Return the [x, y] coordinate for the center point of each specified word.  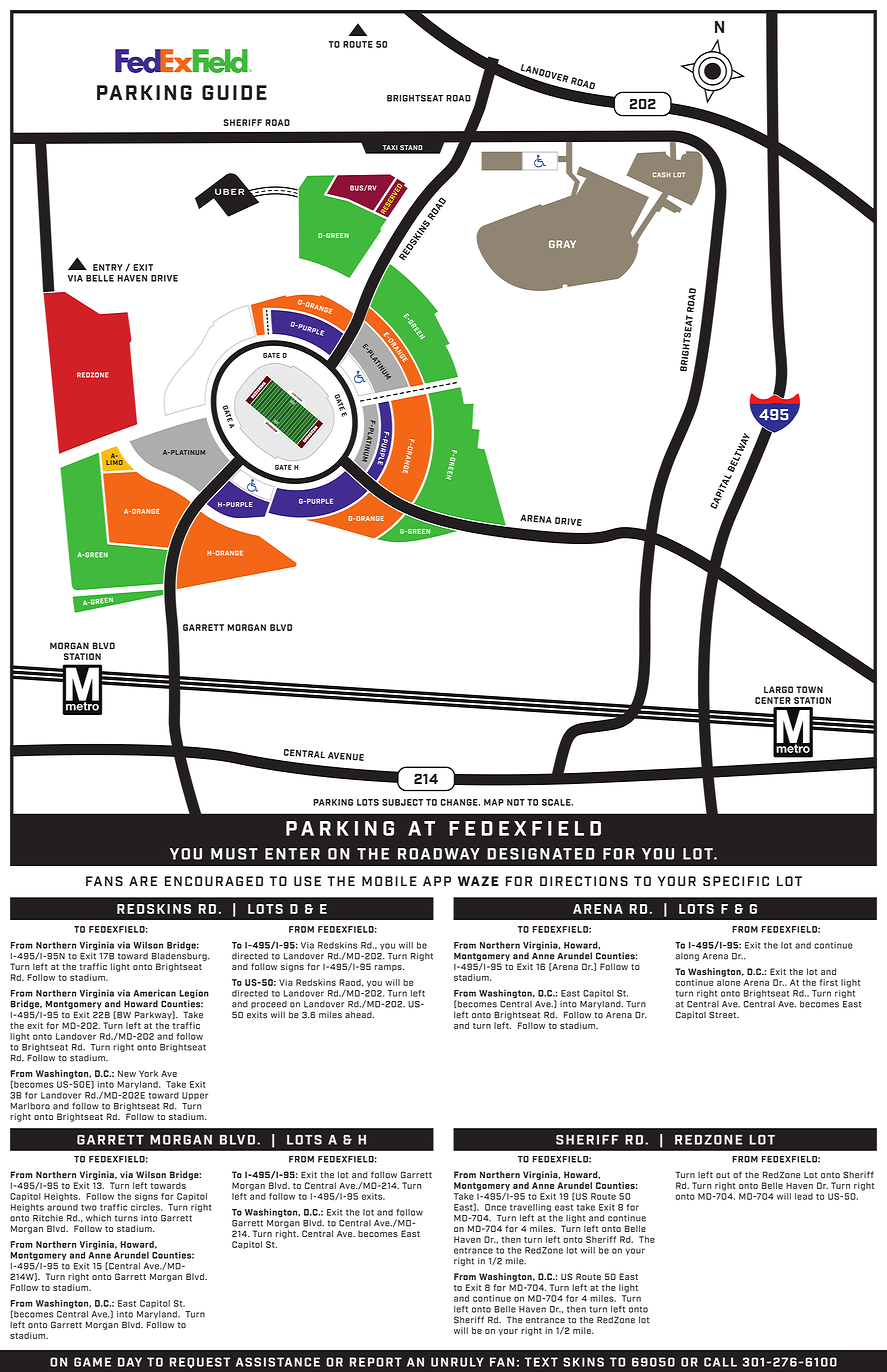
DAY [130, 1362]
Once [495, 1207]
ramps [389, 968]
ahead [359, 1015]
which [98, 1218]
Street [724, 1015]
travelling [530, 1208]
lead [804, 1196]
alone [729, 982]
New [127, 1073]
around [62, 1207]
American [154, 993]
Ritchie [48, 1218]
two [89, 1207]
